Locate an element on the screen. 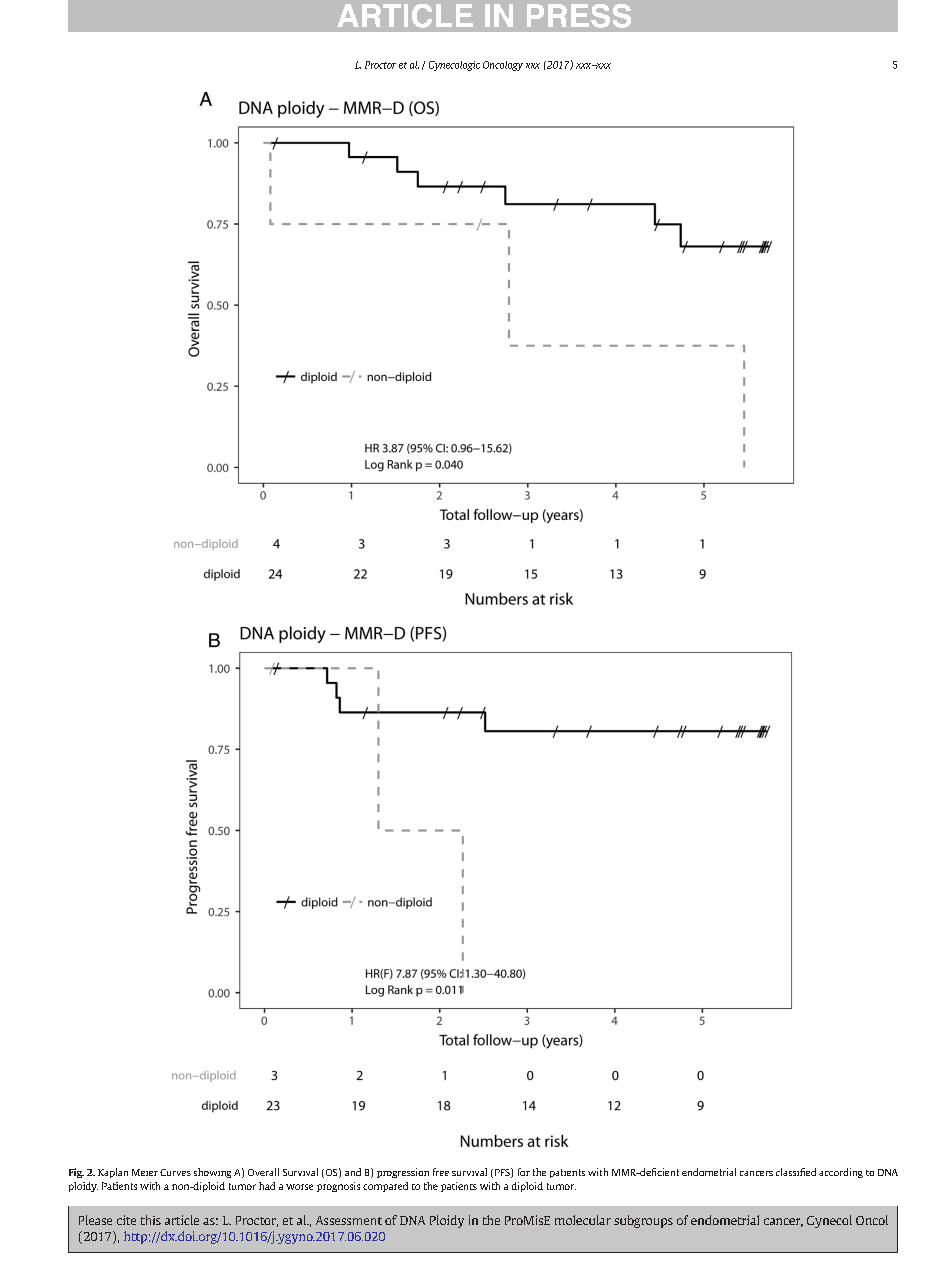  article is located at coordinates (182, 1220).
